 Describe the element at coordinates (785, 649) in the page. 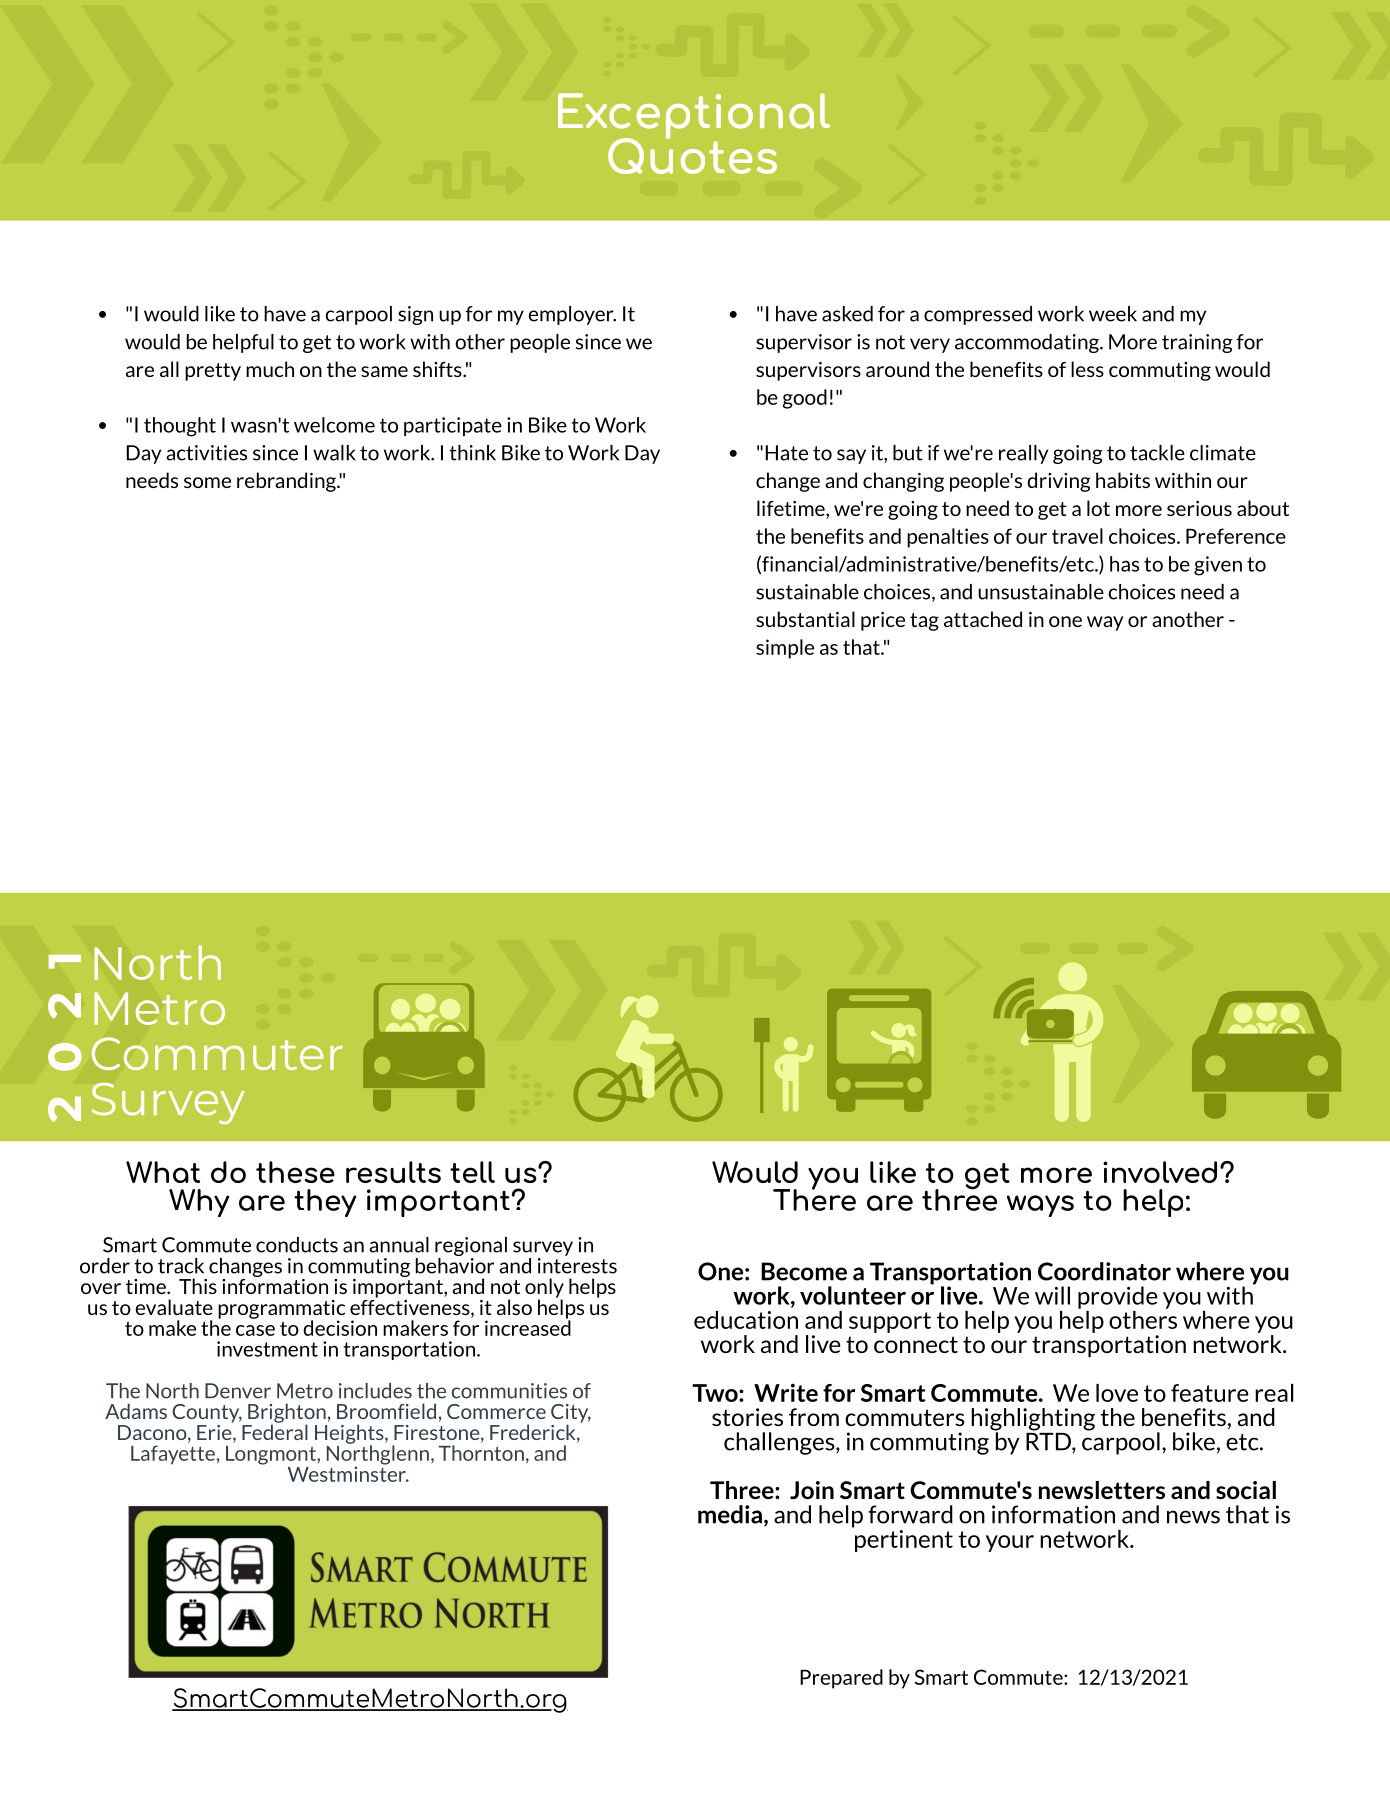

I see `simple` at that location.
